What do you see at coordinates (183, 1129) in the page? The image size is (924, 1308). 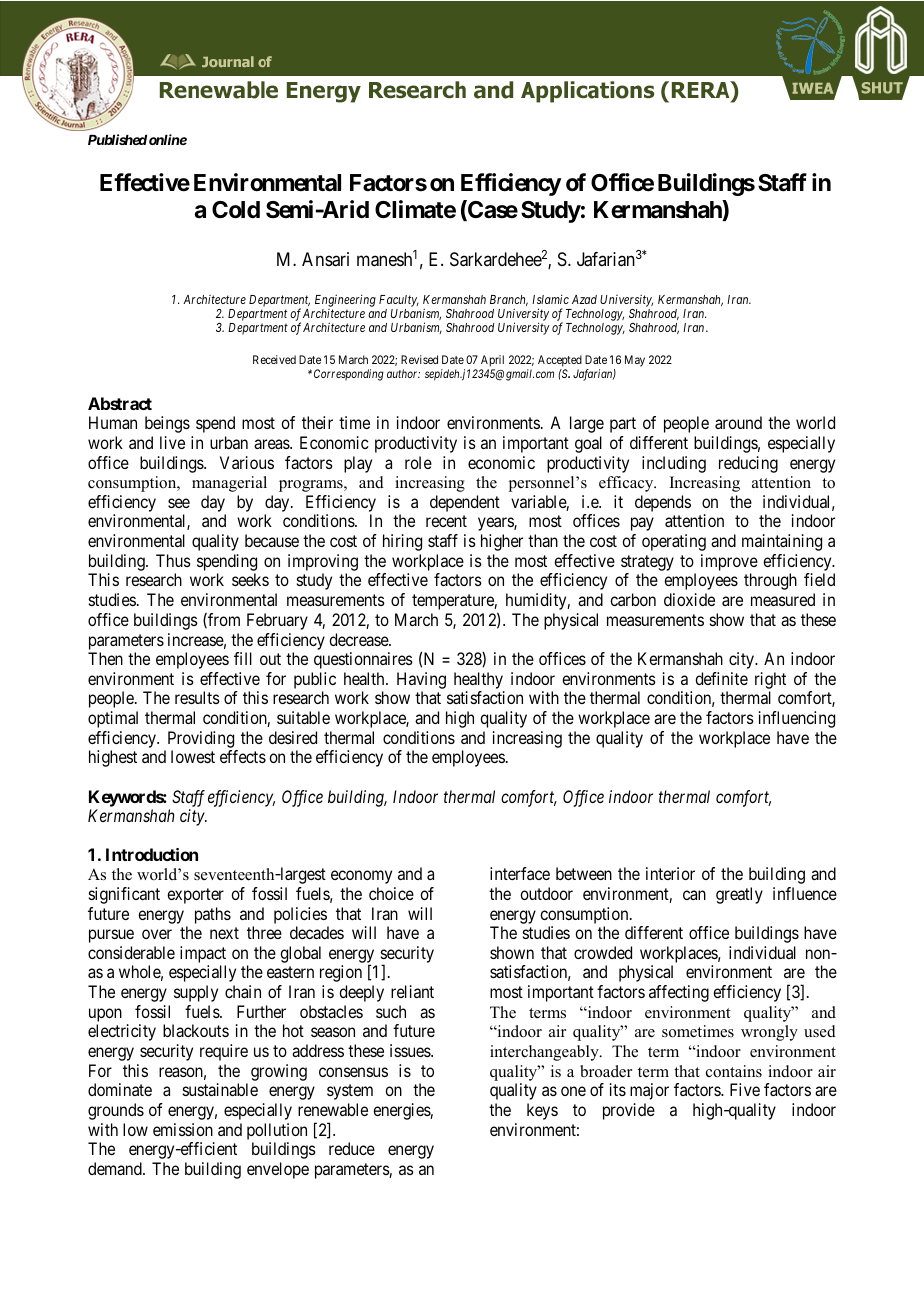 I see `emission` at bounding box center [183, 1129].
